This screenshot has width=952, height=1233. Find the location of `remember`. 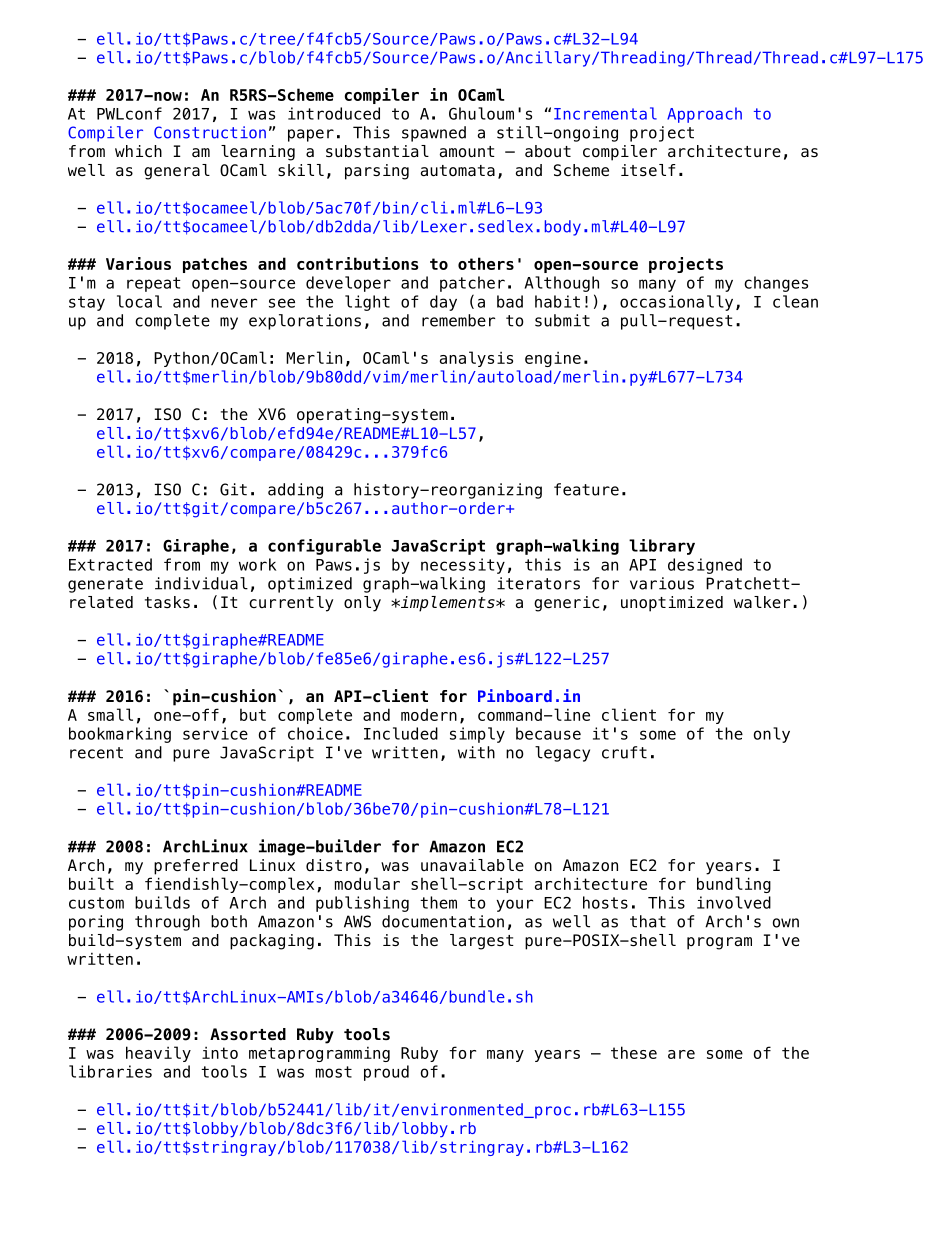

remember is located at coordinates (458, 320).
